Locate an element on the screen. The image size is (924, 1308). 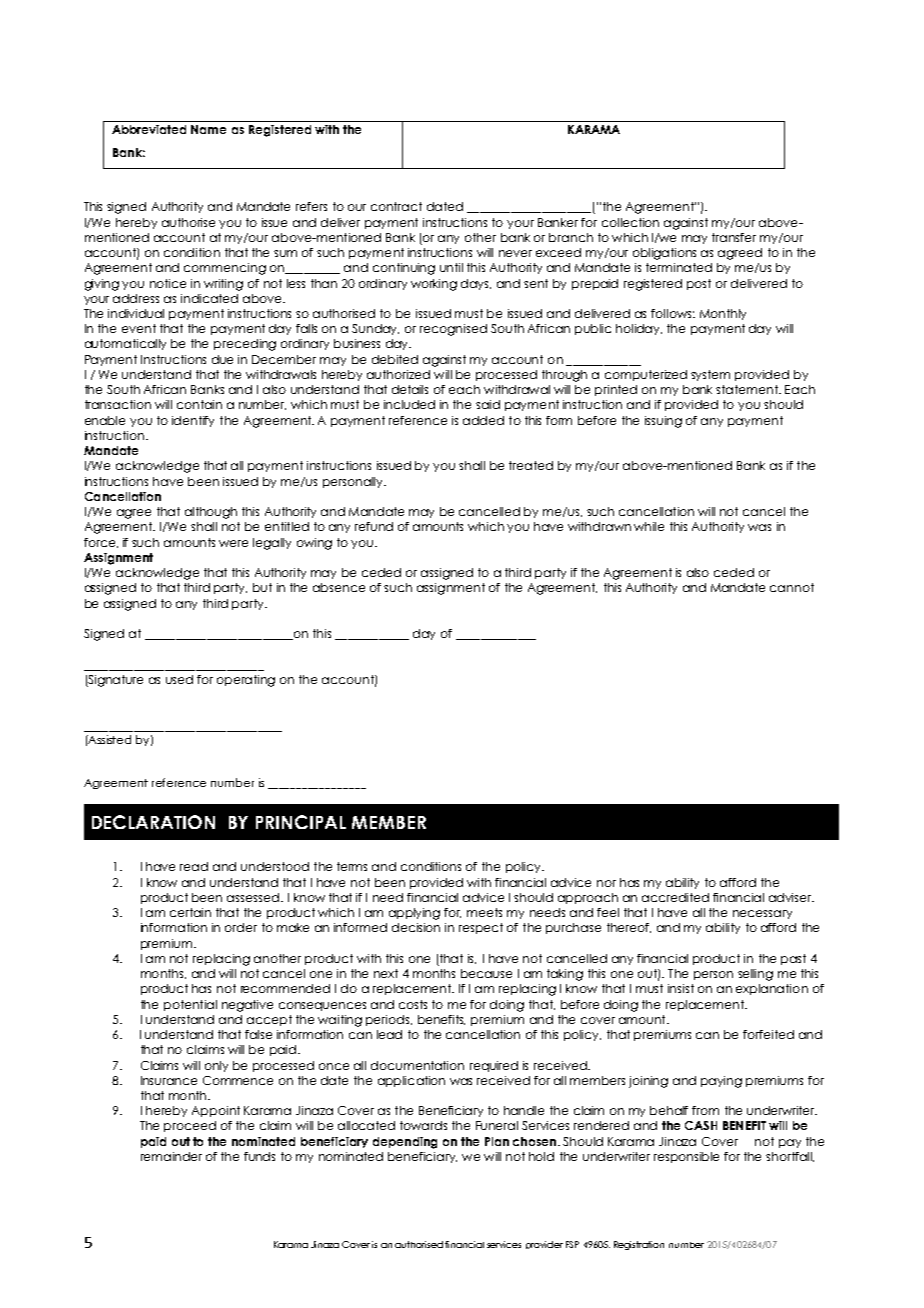
accredited is located at coordinates (675, 897).
